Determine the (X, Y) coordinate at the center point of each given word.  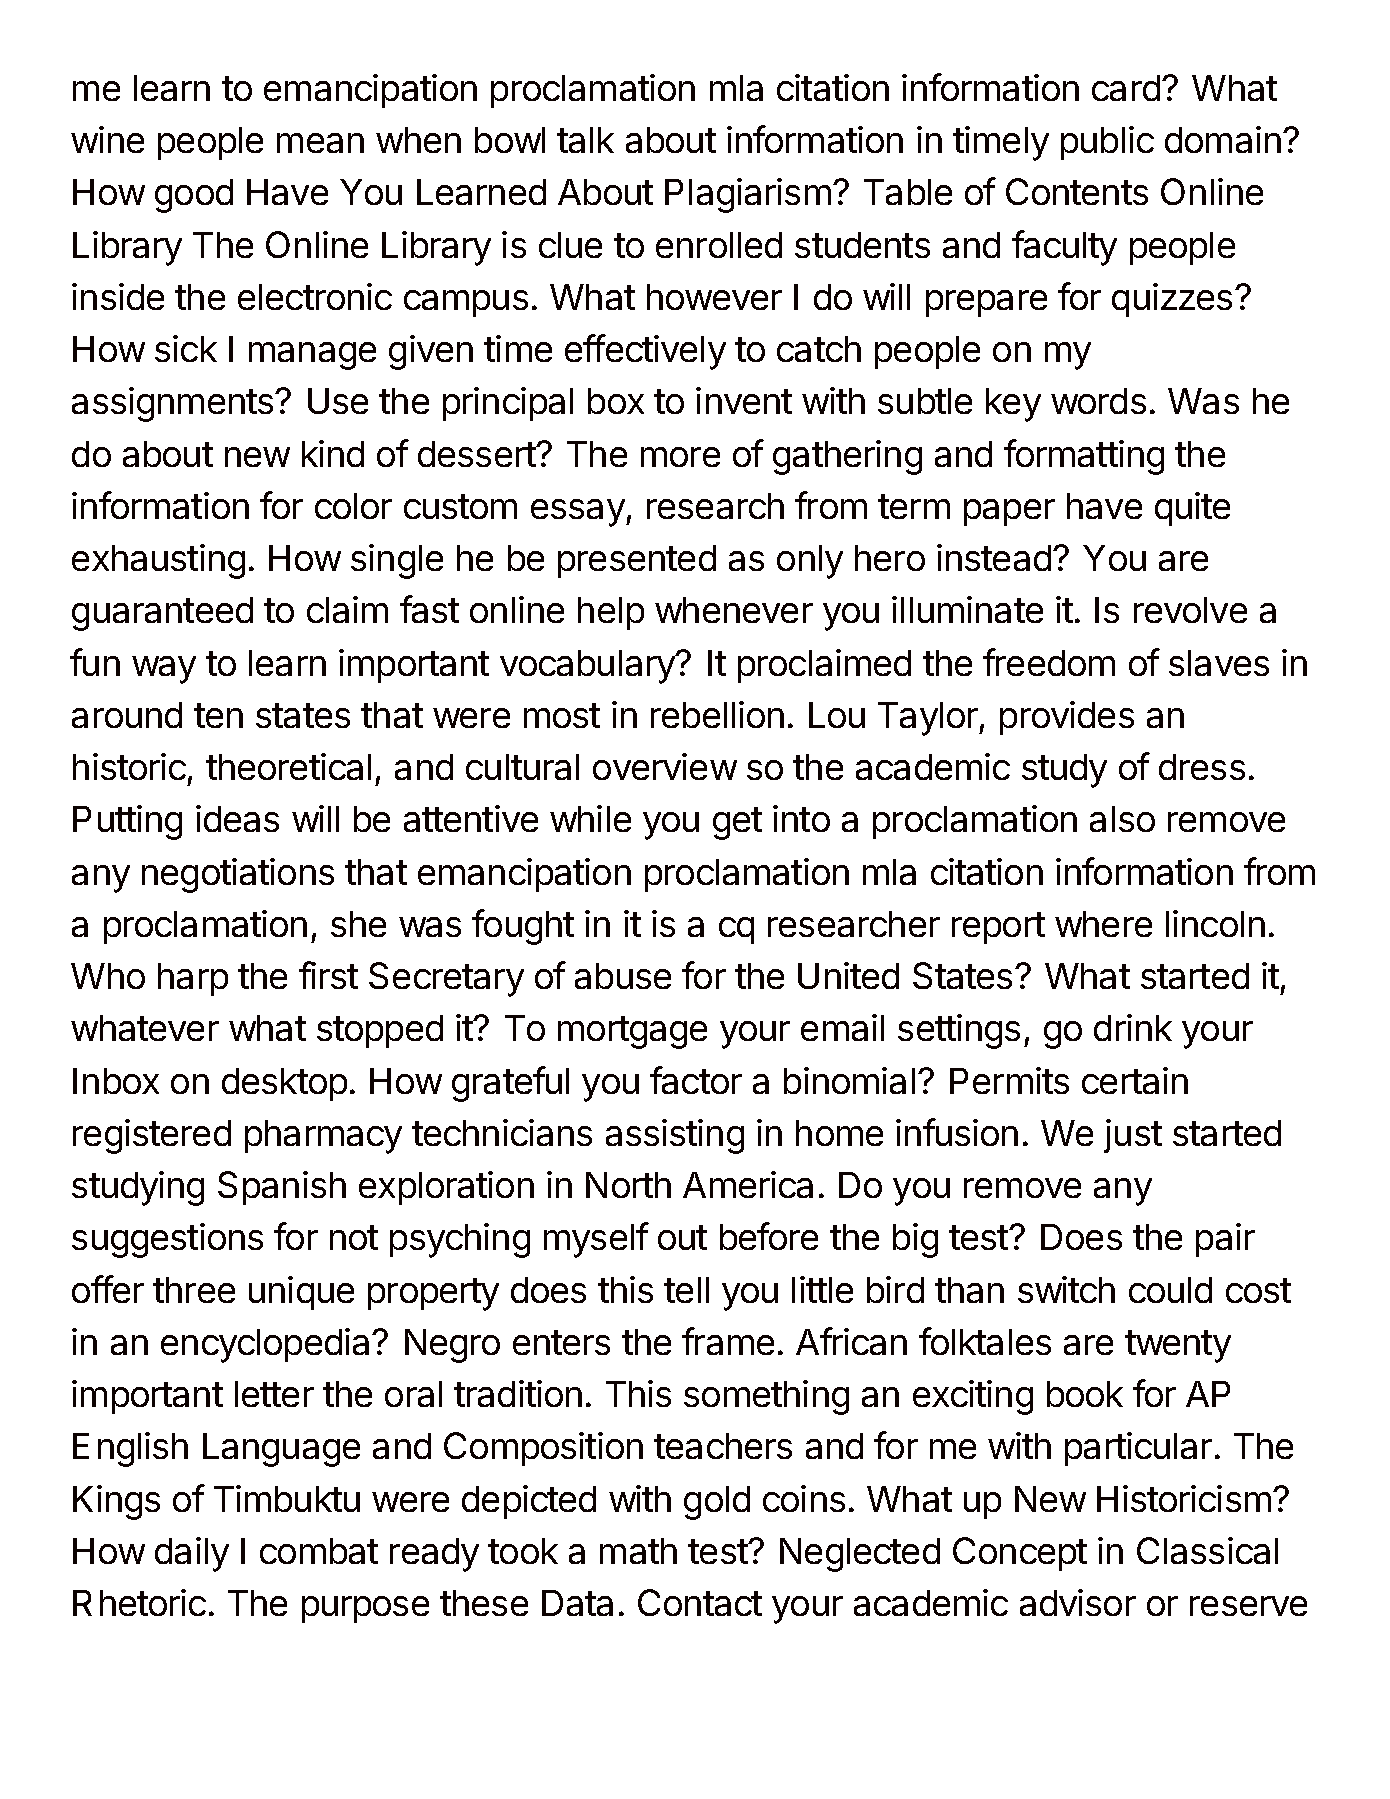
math (638, 1551)
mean (320, 143)
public (1107, 143)
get (737, 823)
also (1122, 819)
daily (192, 1554)
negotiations (238, 875)
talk (585, 140)
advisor (1078, 1602)
